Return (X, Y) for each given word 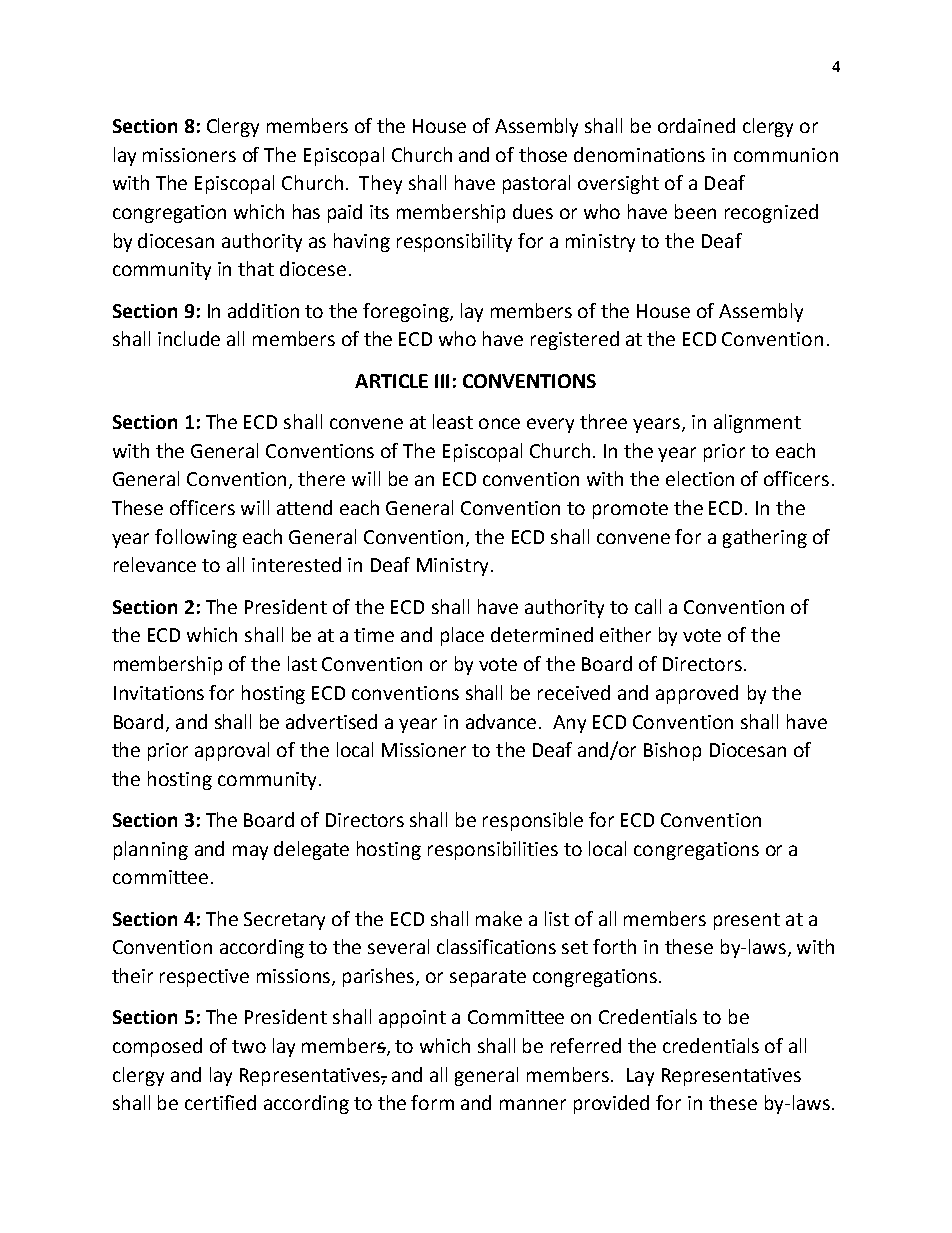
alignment (757, 423)
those (543, 154)
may (250, 852)
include (189, 338)
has (306, 211)
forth (614, 946)
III (442, 381)
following (196, 538)
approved (697, 694)
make (499, 918)
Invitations (159, 693)
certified (220, 1102)
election (700, 478)
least (453, 421)
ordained (696, 125)
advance (503, 721)
